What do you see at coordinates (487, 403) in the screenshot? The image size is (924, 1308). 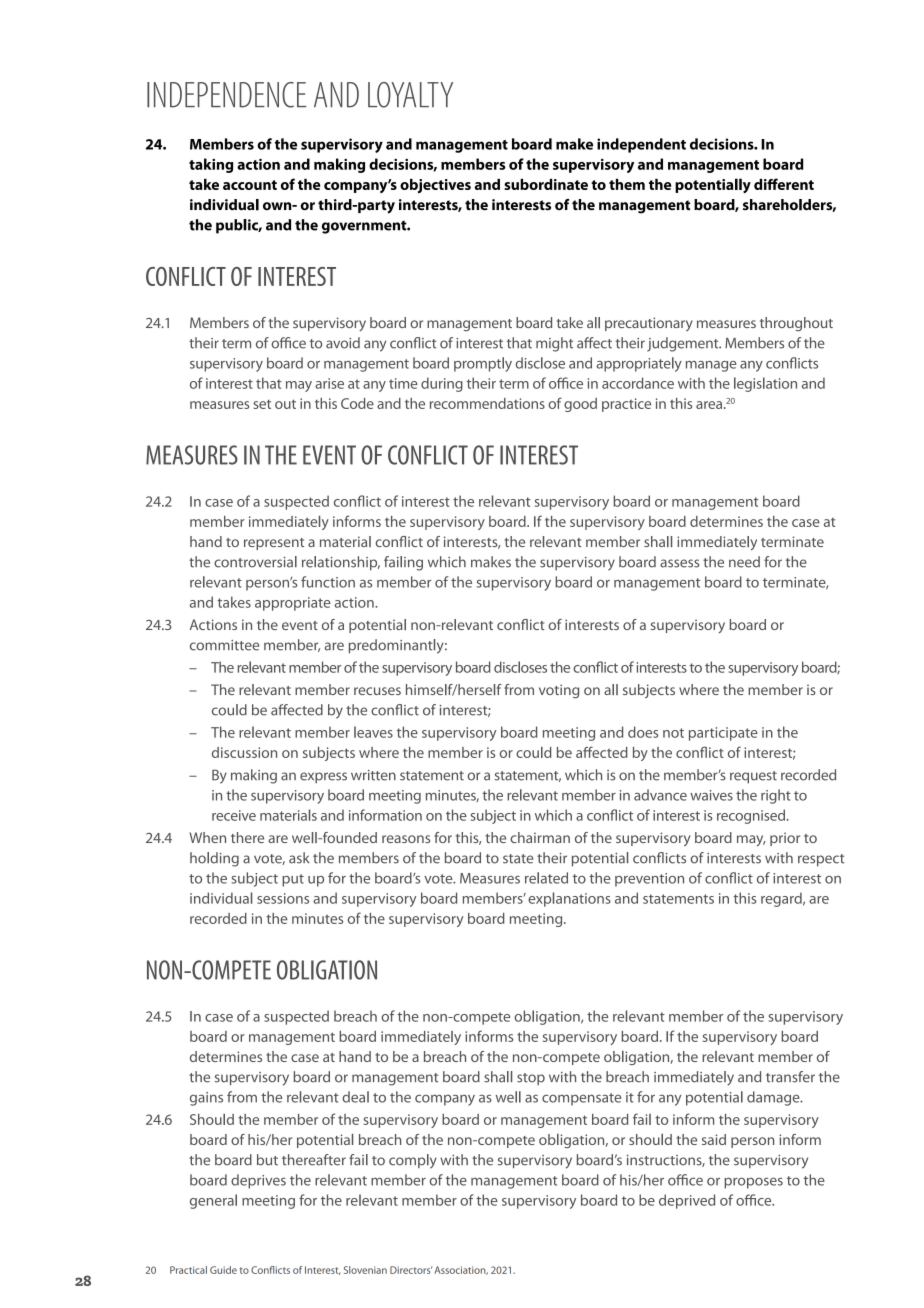 I see `recommendations` at bounding box center [487, 403].
